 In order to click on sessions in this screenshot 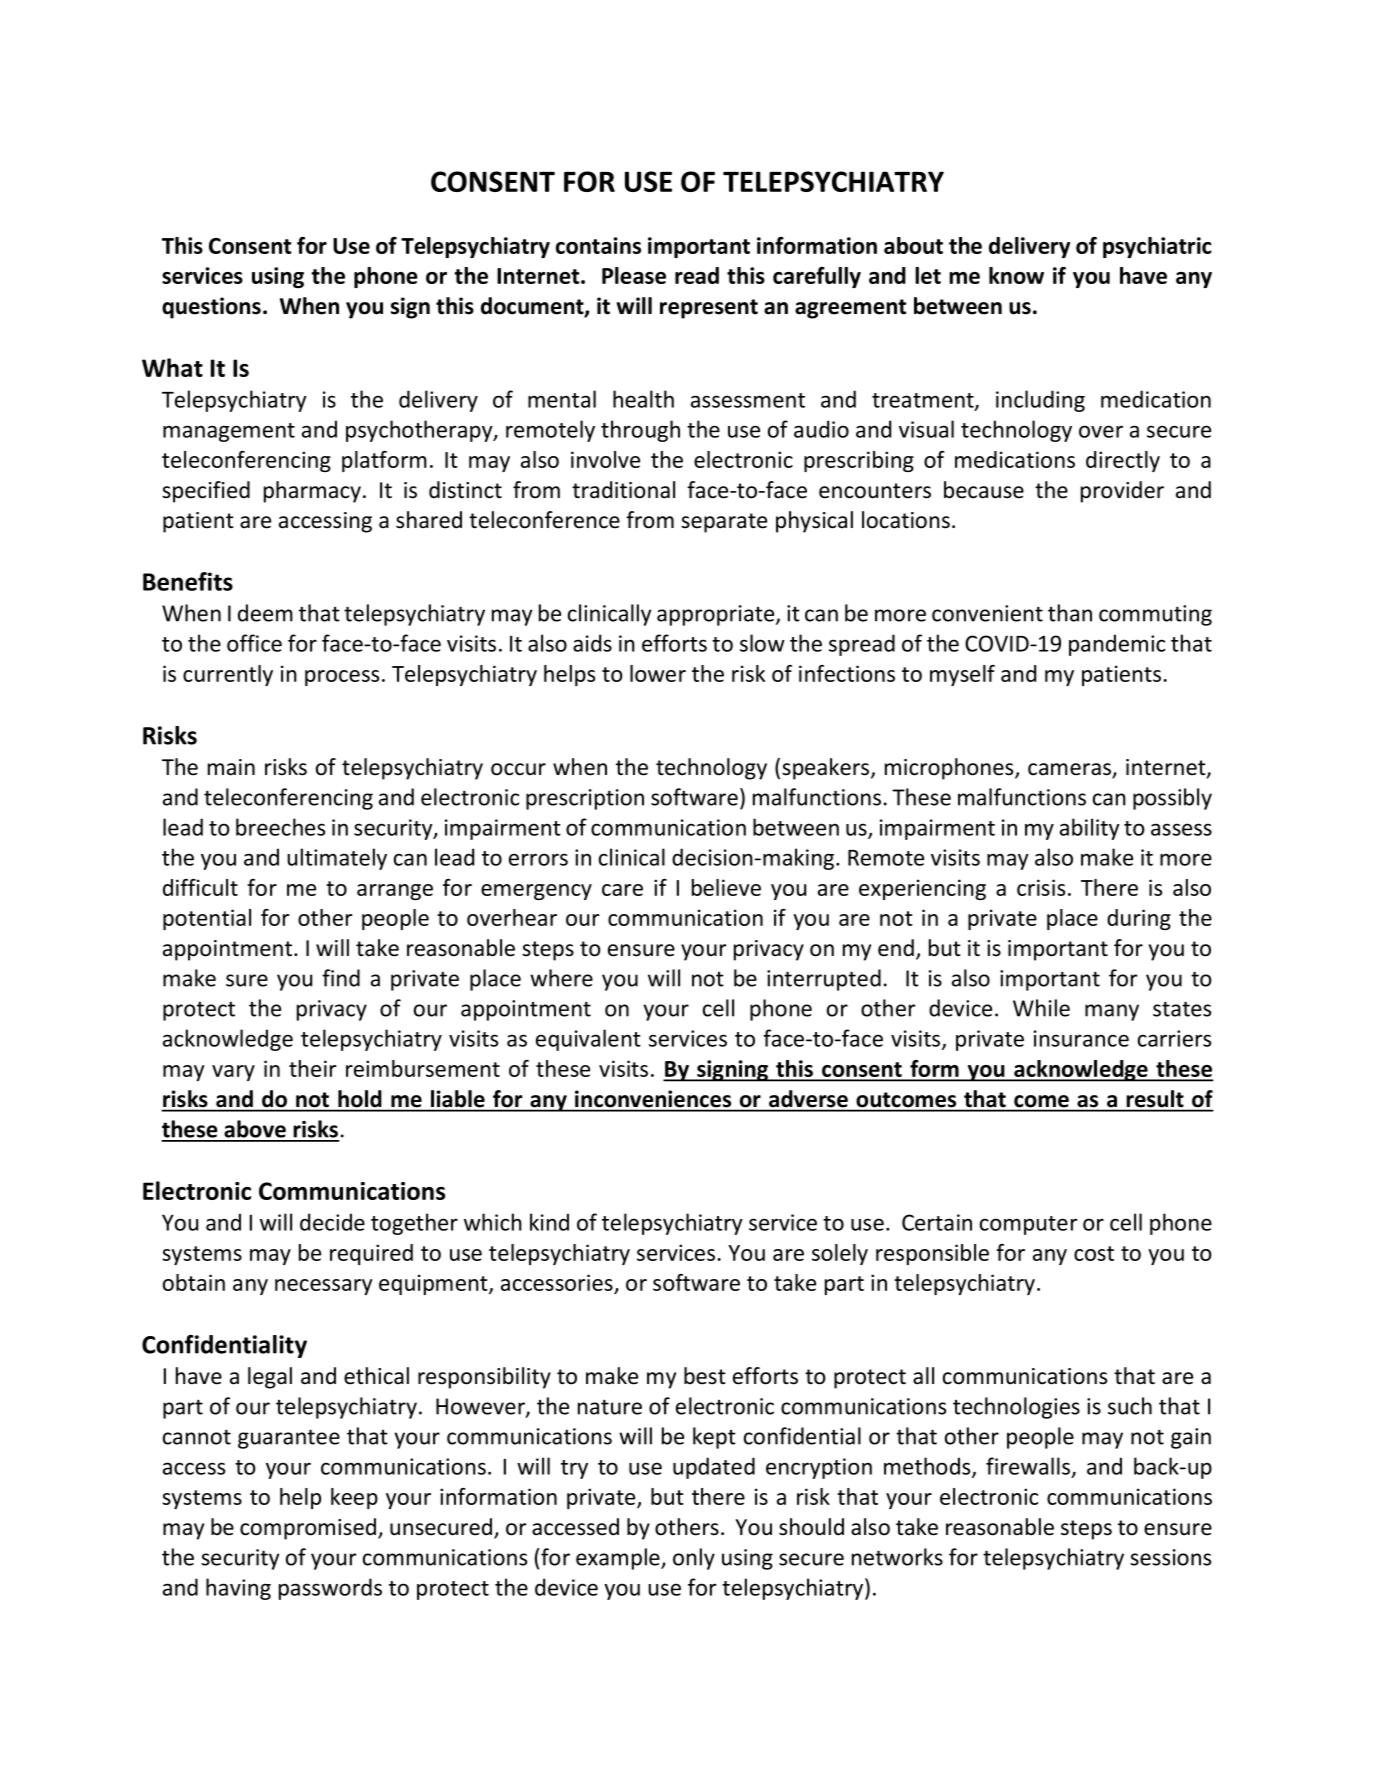, I will do `click(1170, 1557)`.
